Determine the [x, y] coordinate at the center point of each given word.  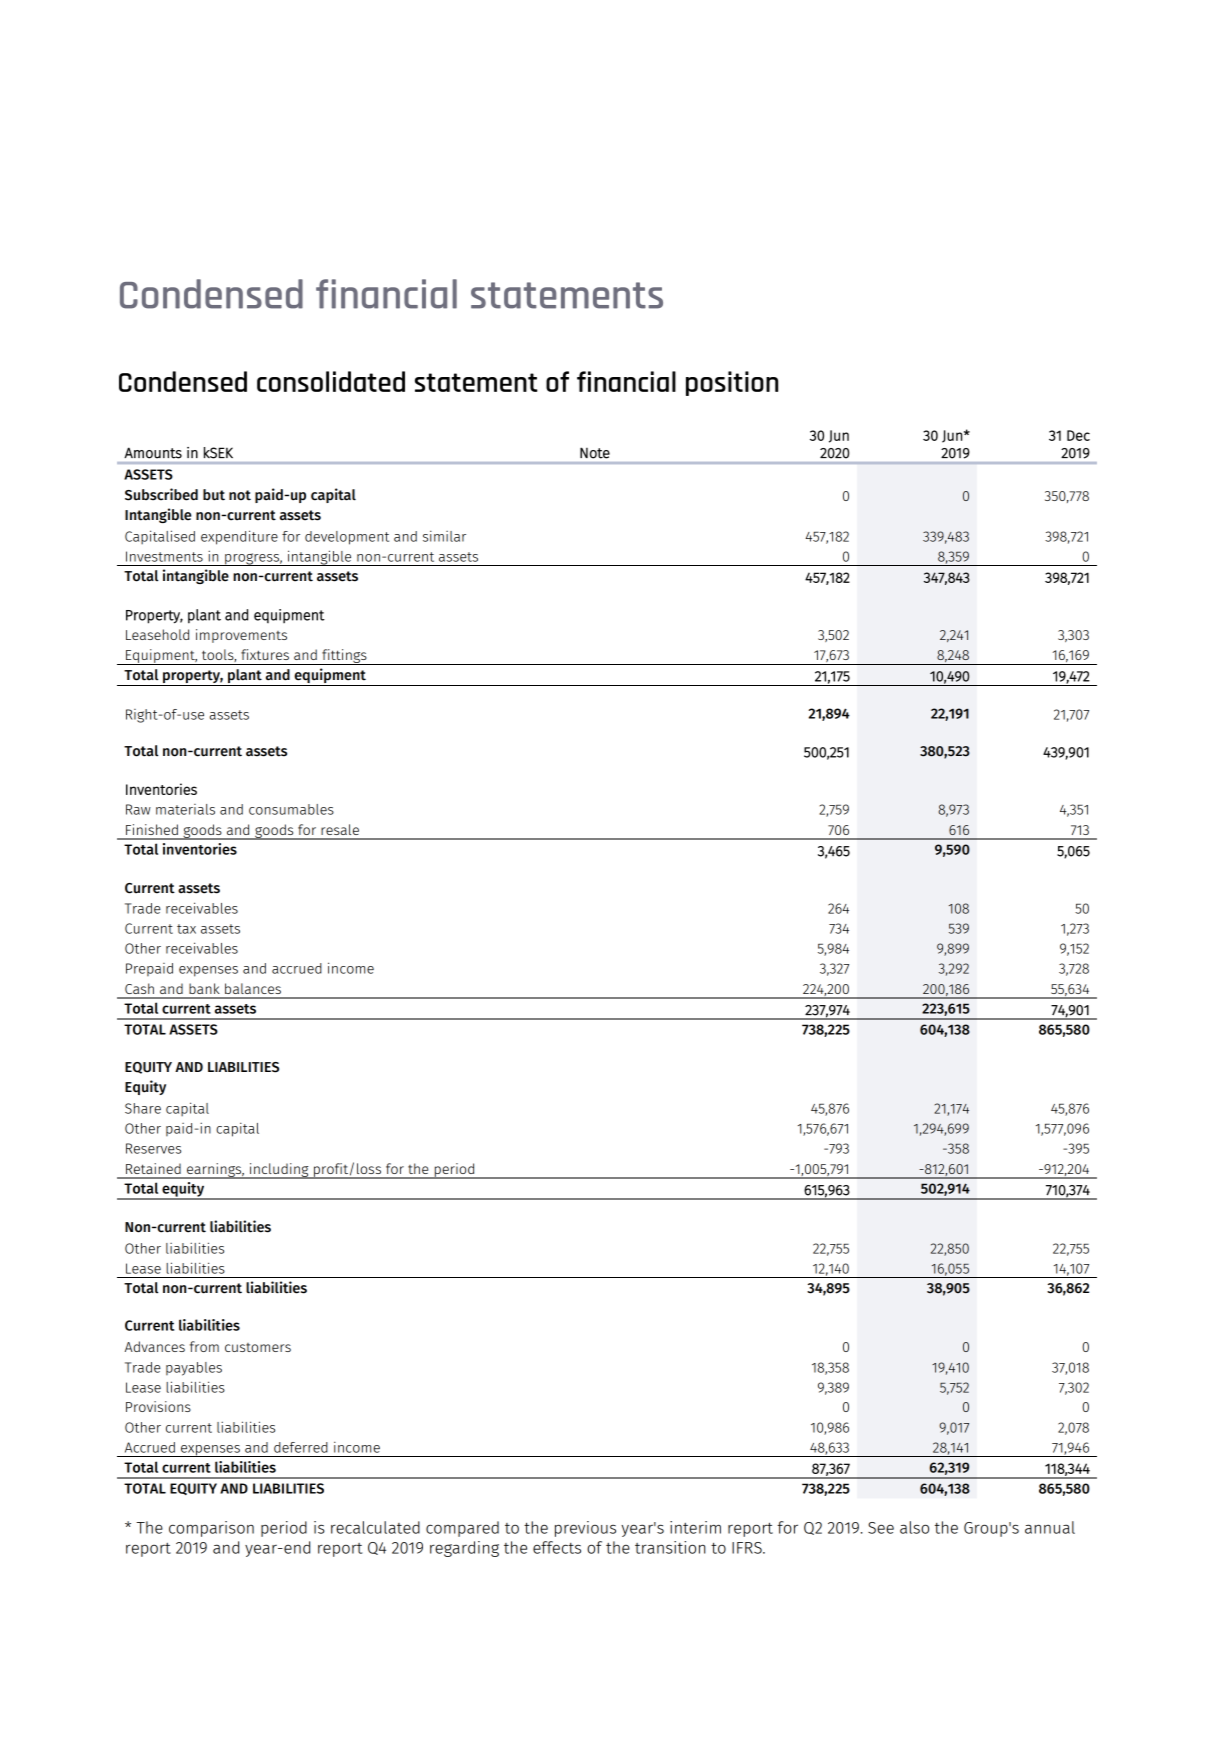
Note [595, 453]
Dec [1078, 435]
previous [585, 1529]
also [914, 1527]
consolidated [331, 381]
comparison [211, 1529]
